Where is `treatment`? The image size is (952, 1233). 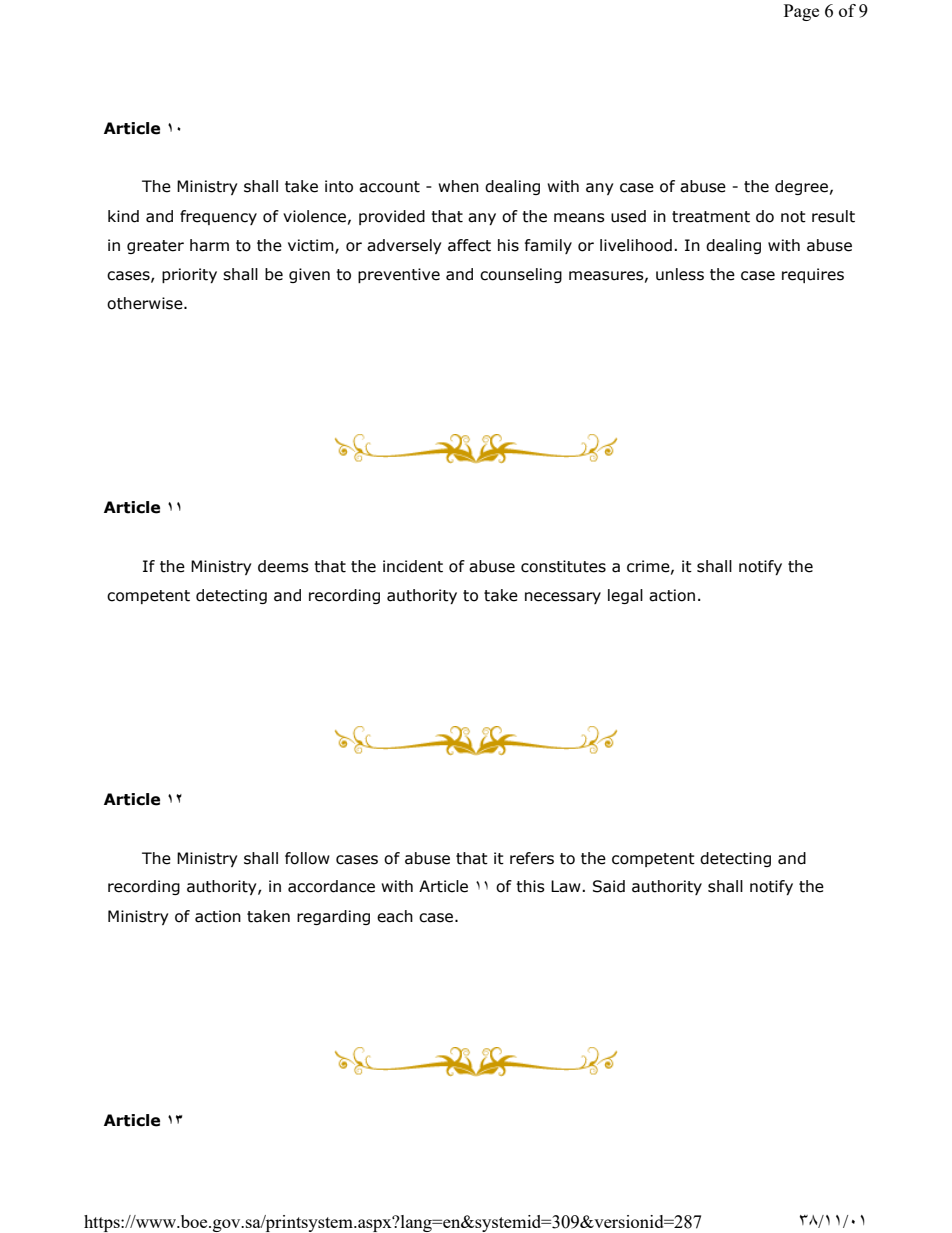 treatment is located at coordinates (711, 217).
